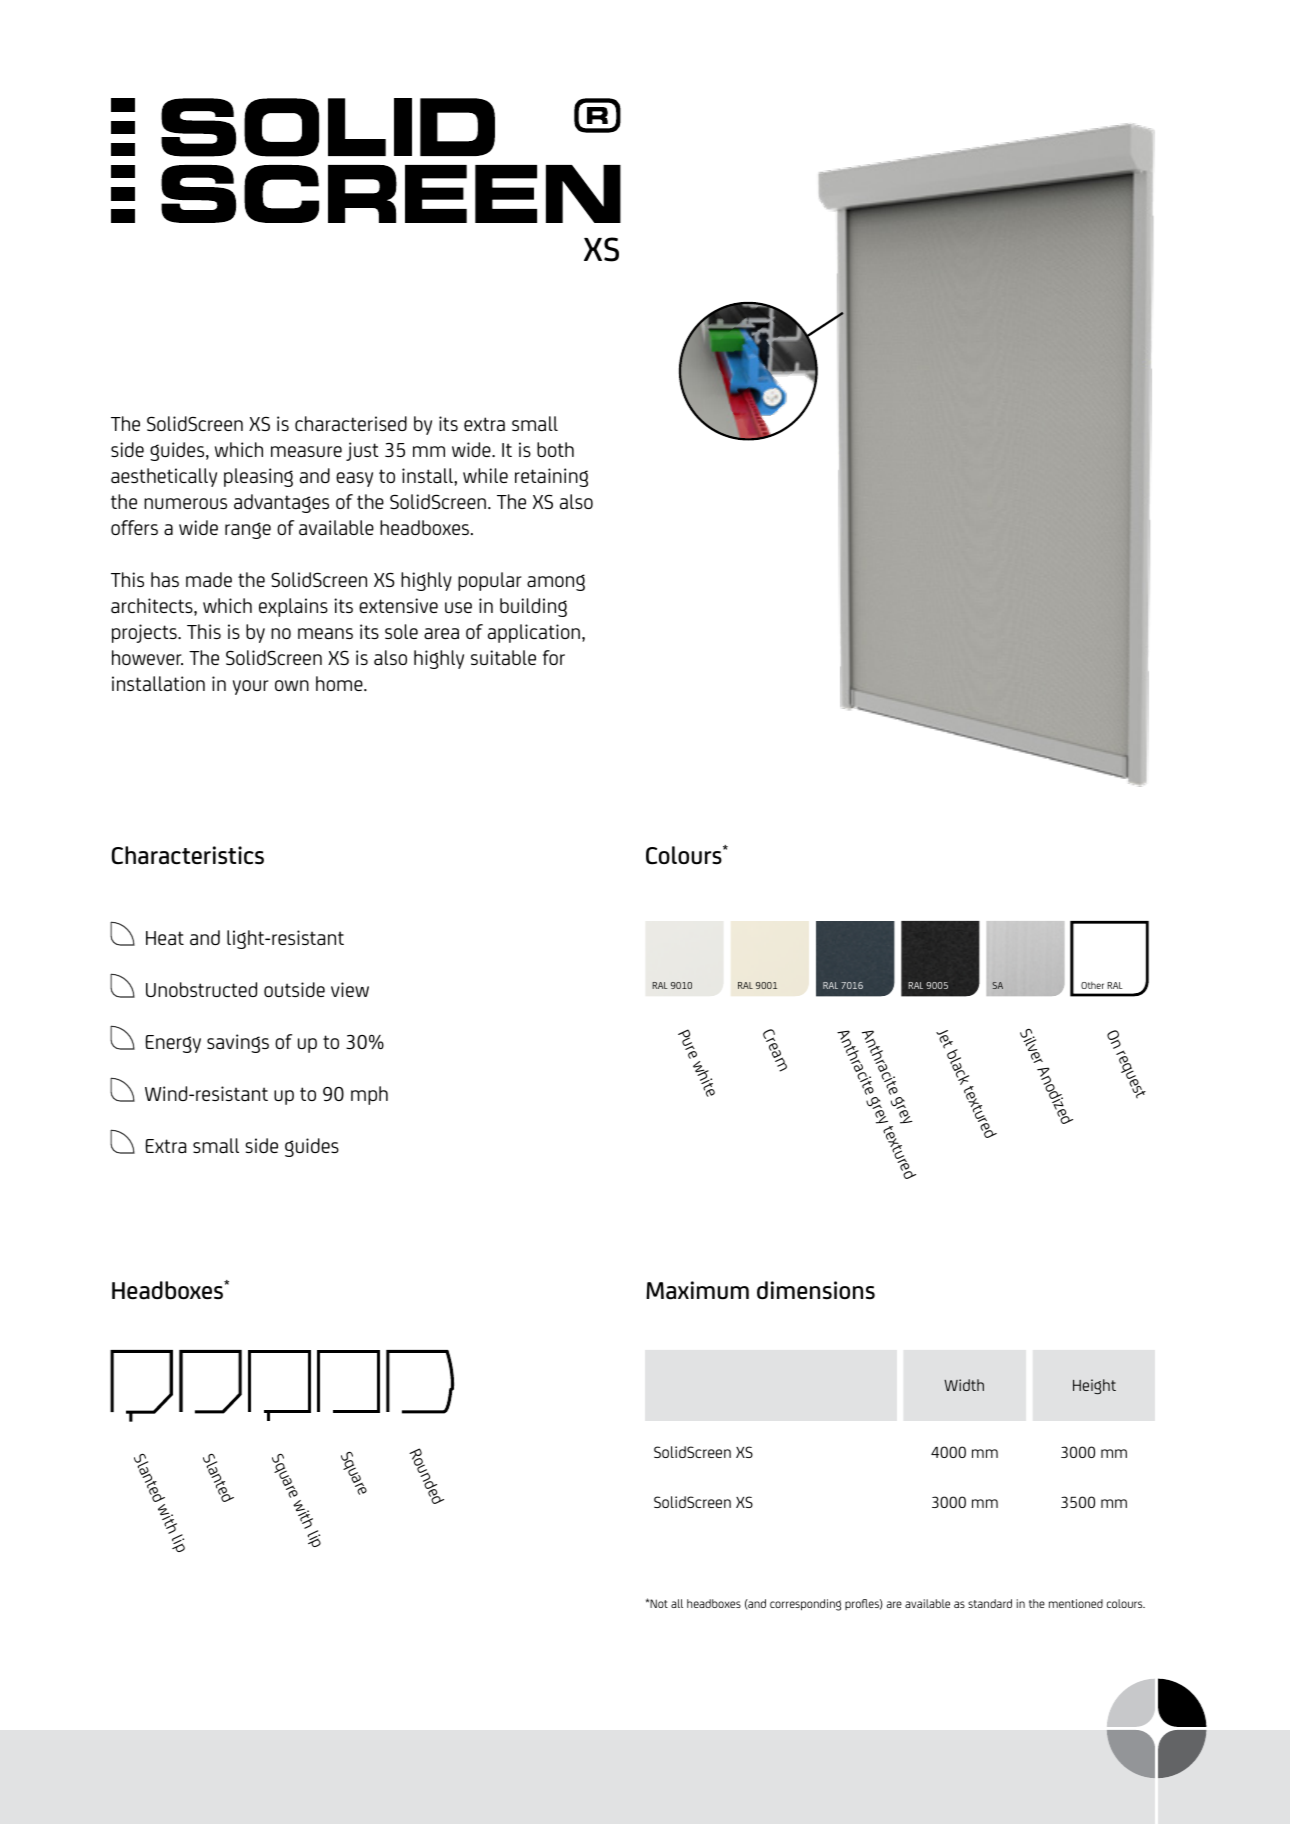  Describe the element at coordinates (697, 1290) in the screenshot. I see `Maximum` at that location.
